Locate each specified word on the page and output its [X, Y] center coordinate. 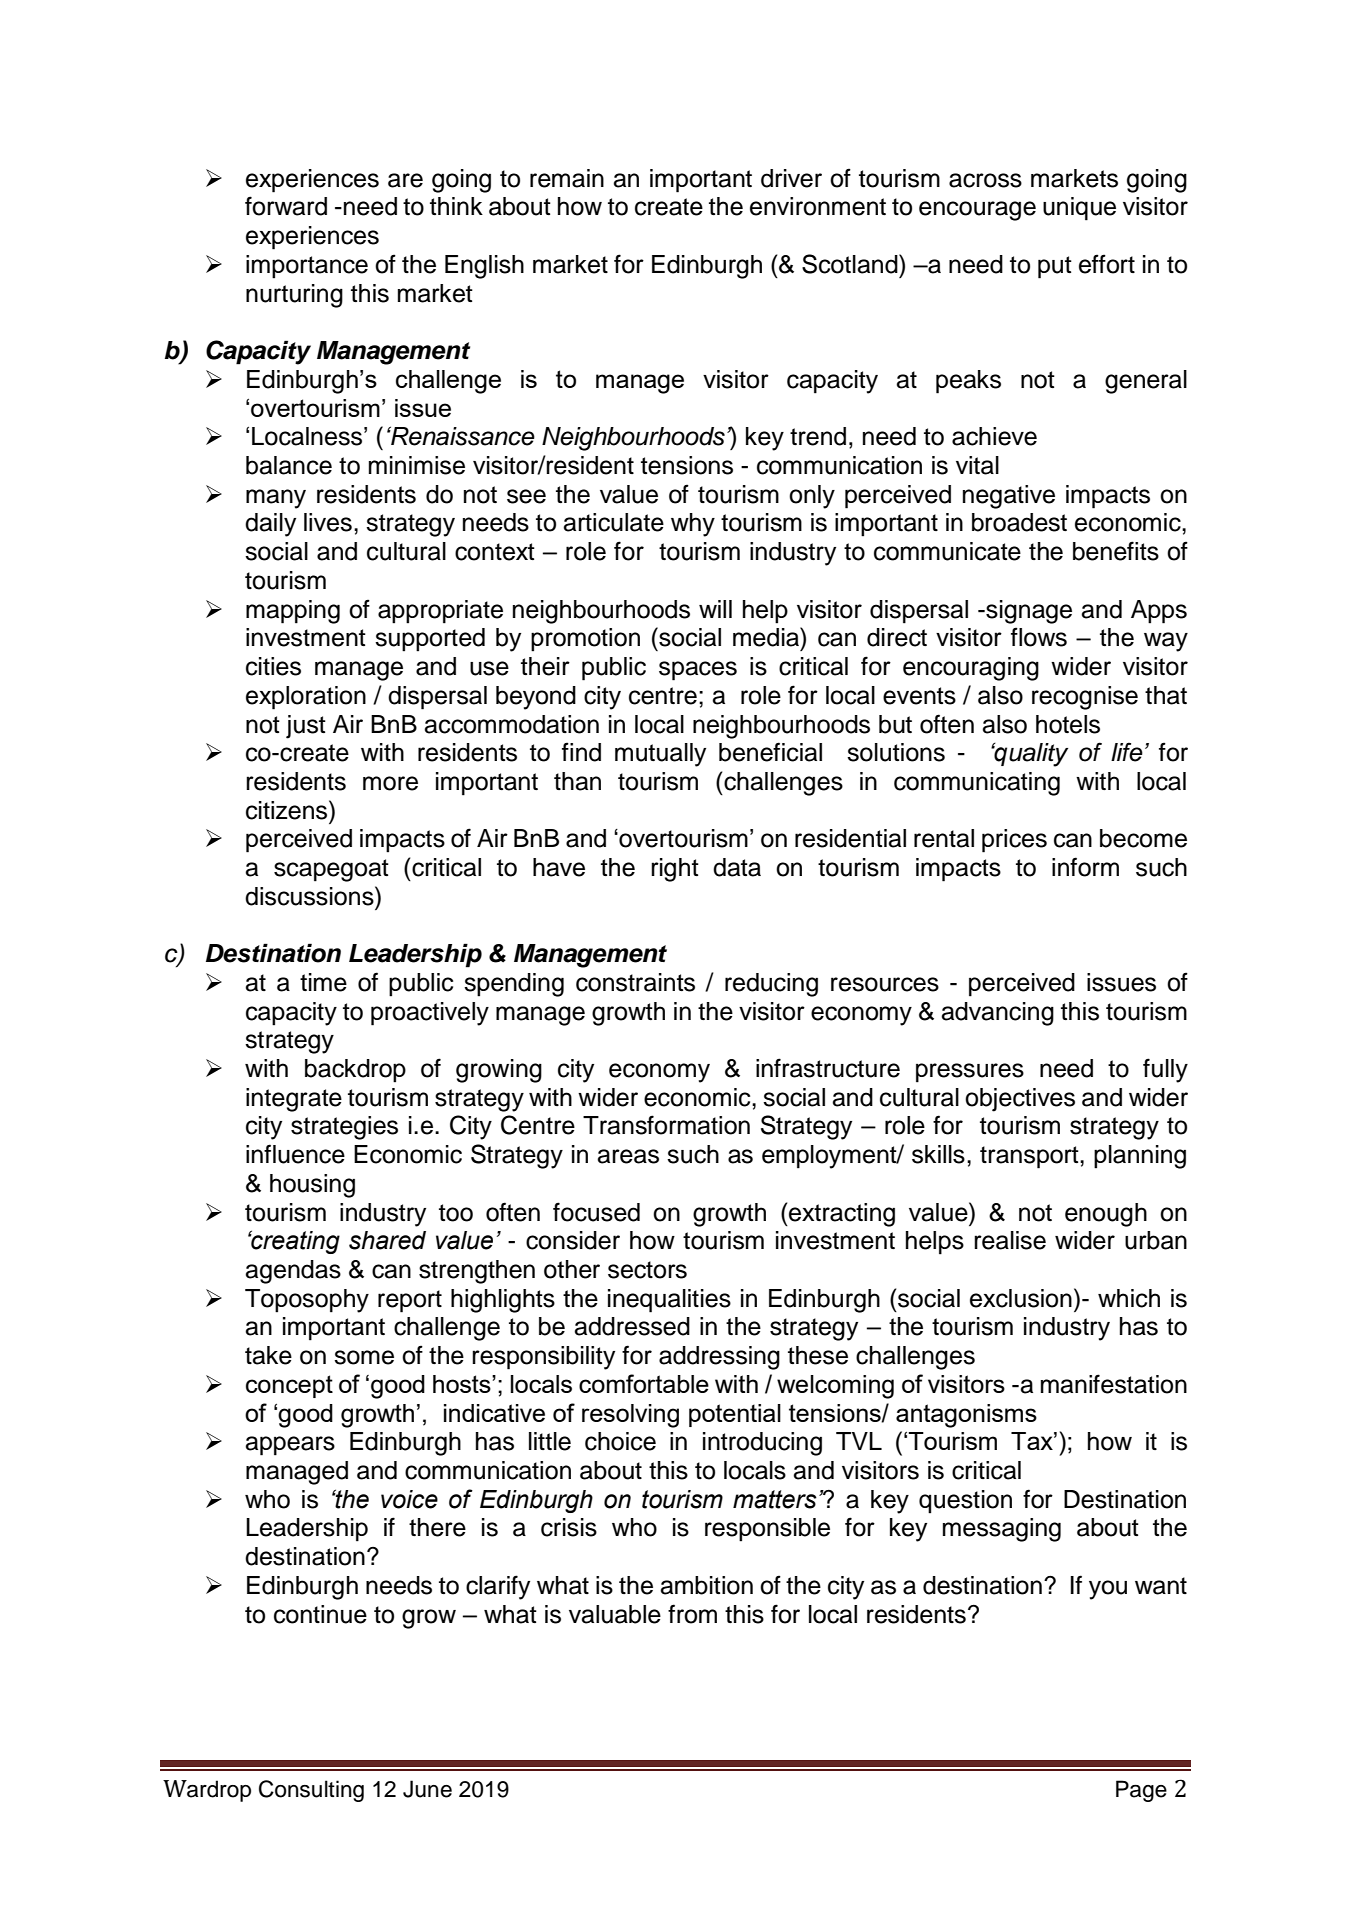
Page [1141, 1791]
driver [791, 178]
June [427, 1789]
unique [1079, 209]
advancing [998, 1014]
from [692, 1614]
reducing [771, 985]
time [323, 982]
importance [307, 267]
